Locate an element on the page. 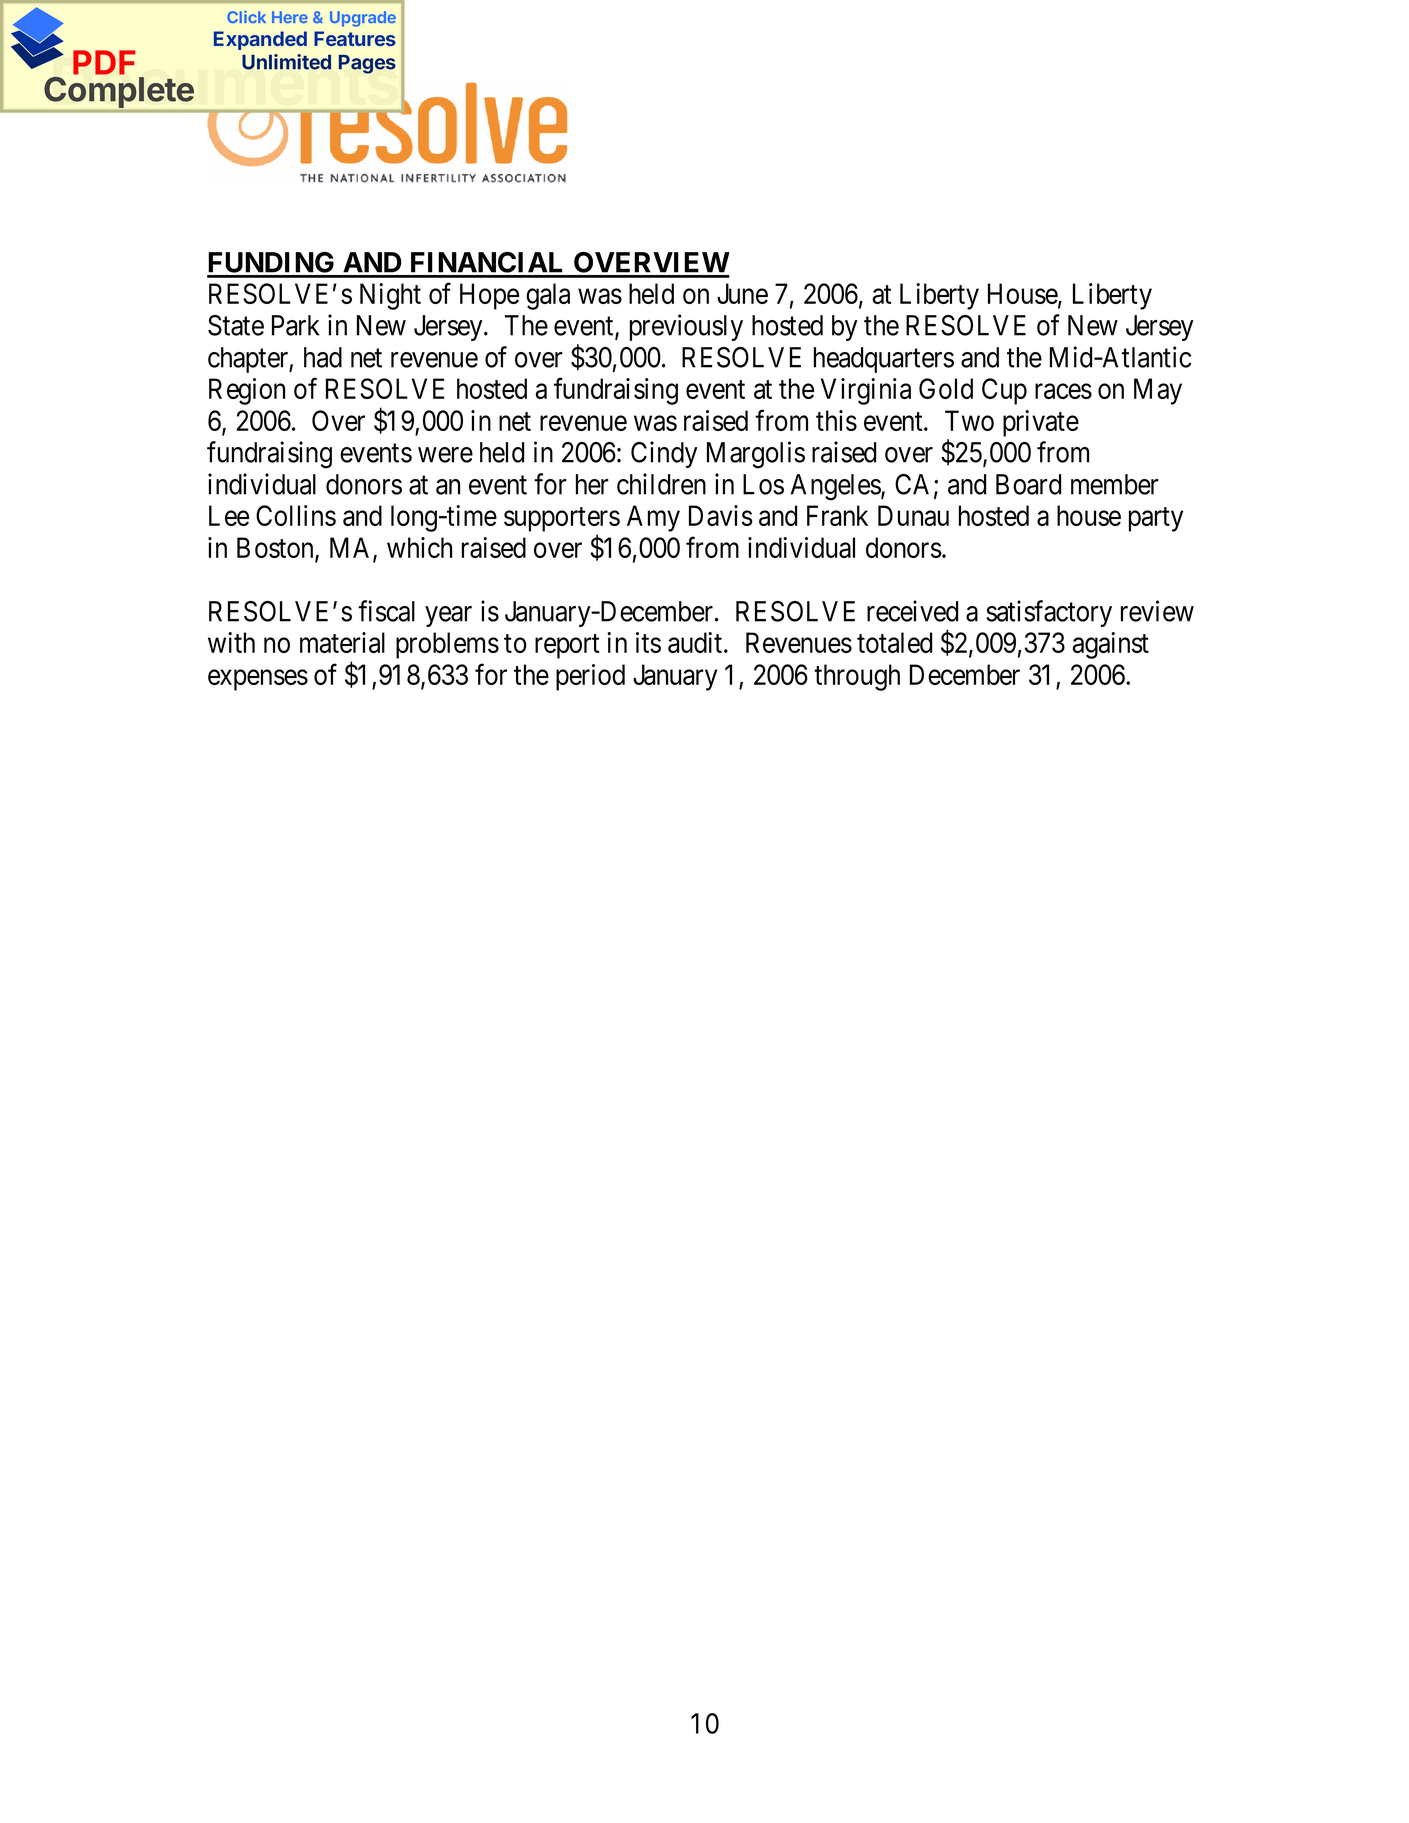 Image resolution: width=1409 pixels, height=1823 pixels. Expanded is located at coordinates (260, 40).
